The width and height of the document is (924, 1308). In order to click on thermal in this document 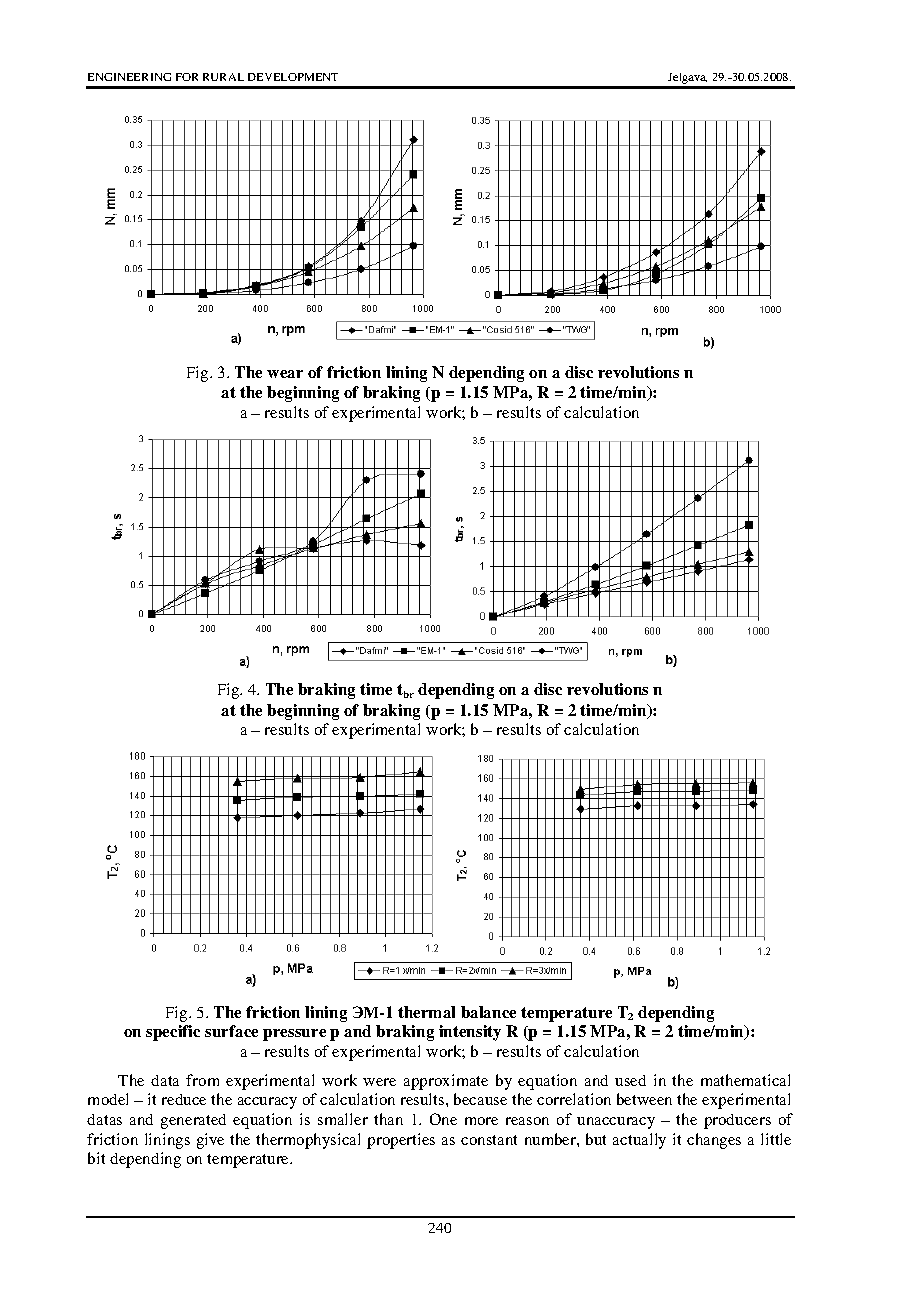, I will do `click(426, 1012)`.
